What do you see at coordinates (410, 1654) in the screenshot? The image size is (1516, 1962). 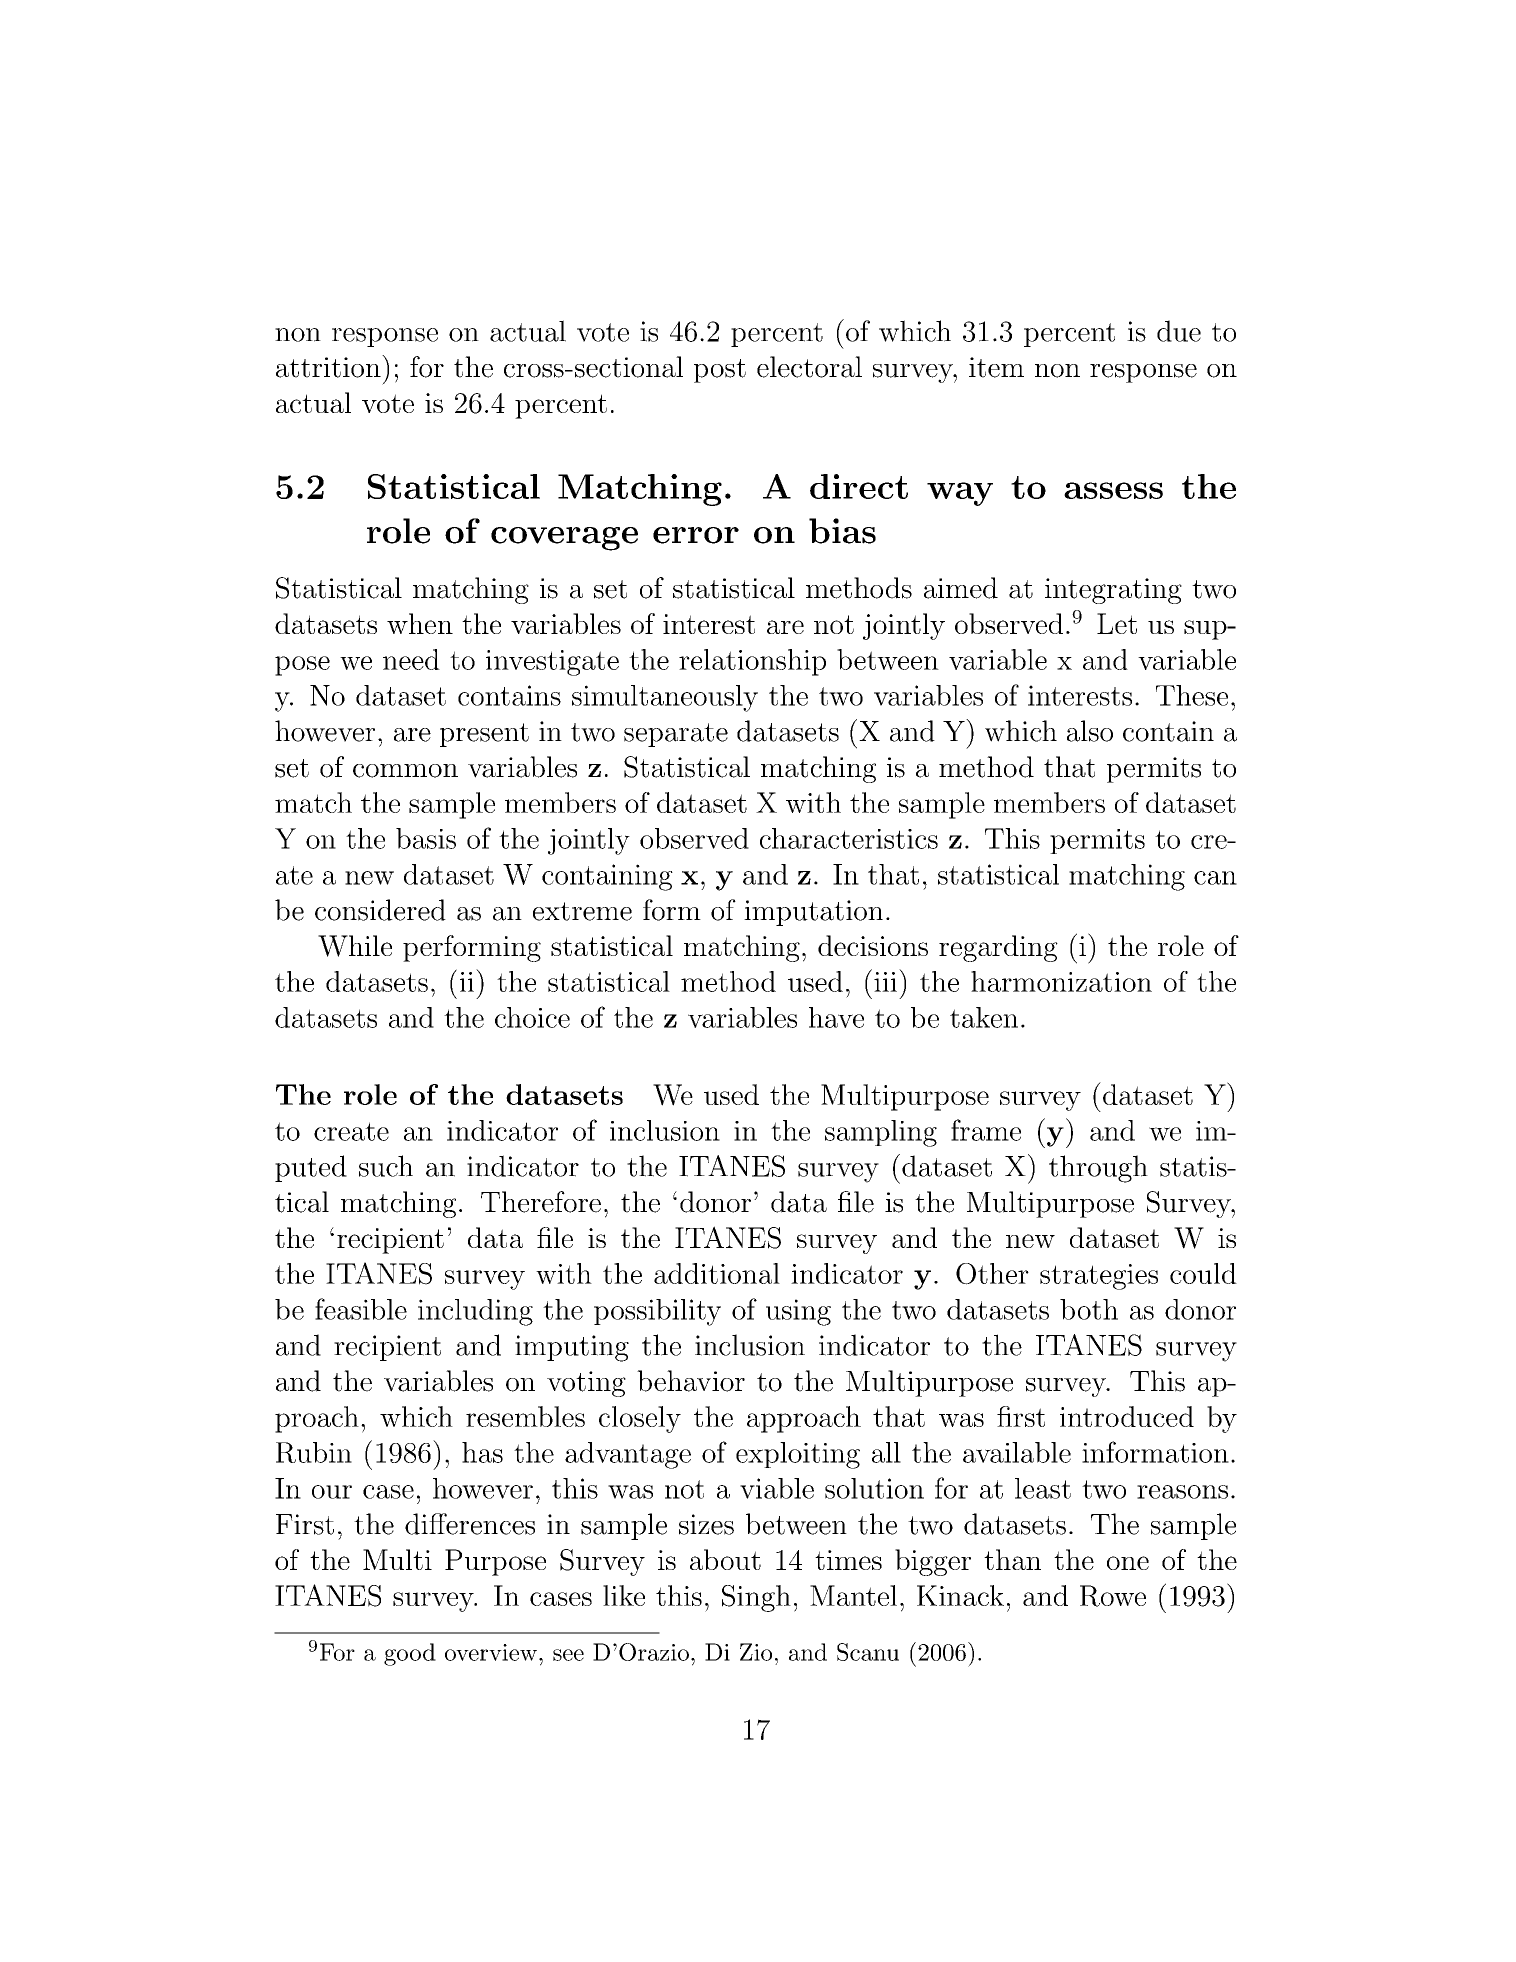 I see `good` at bounding box center [410, 1654].
